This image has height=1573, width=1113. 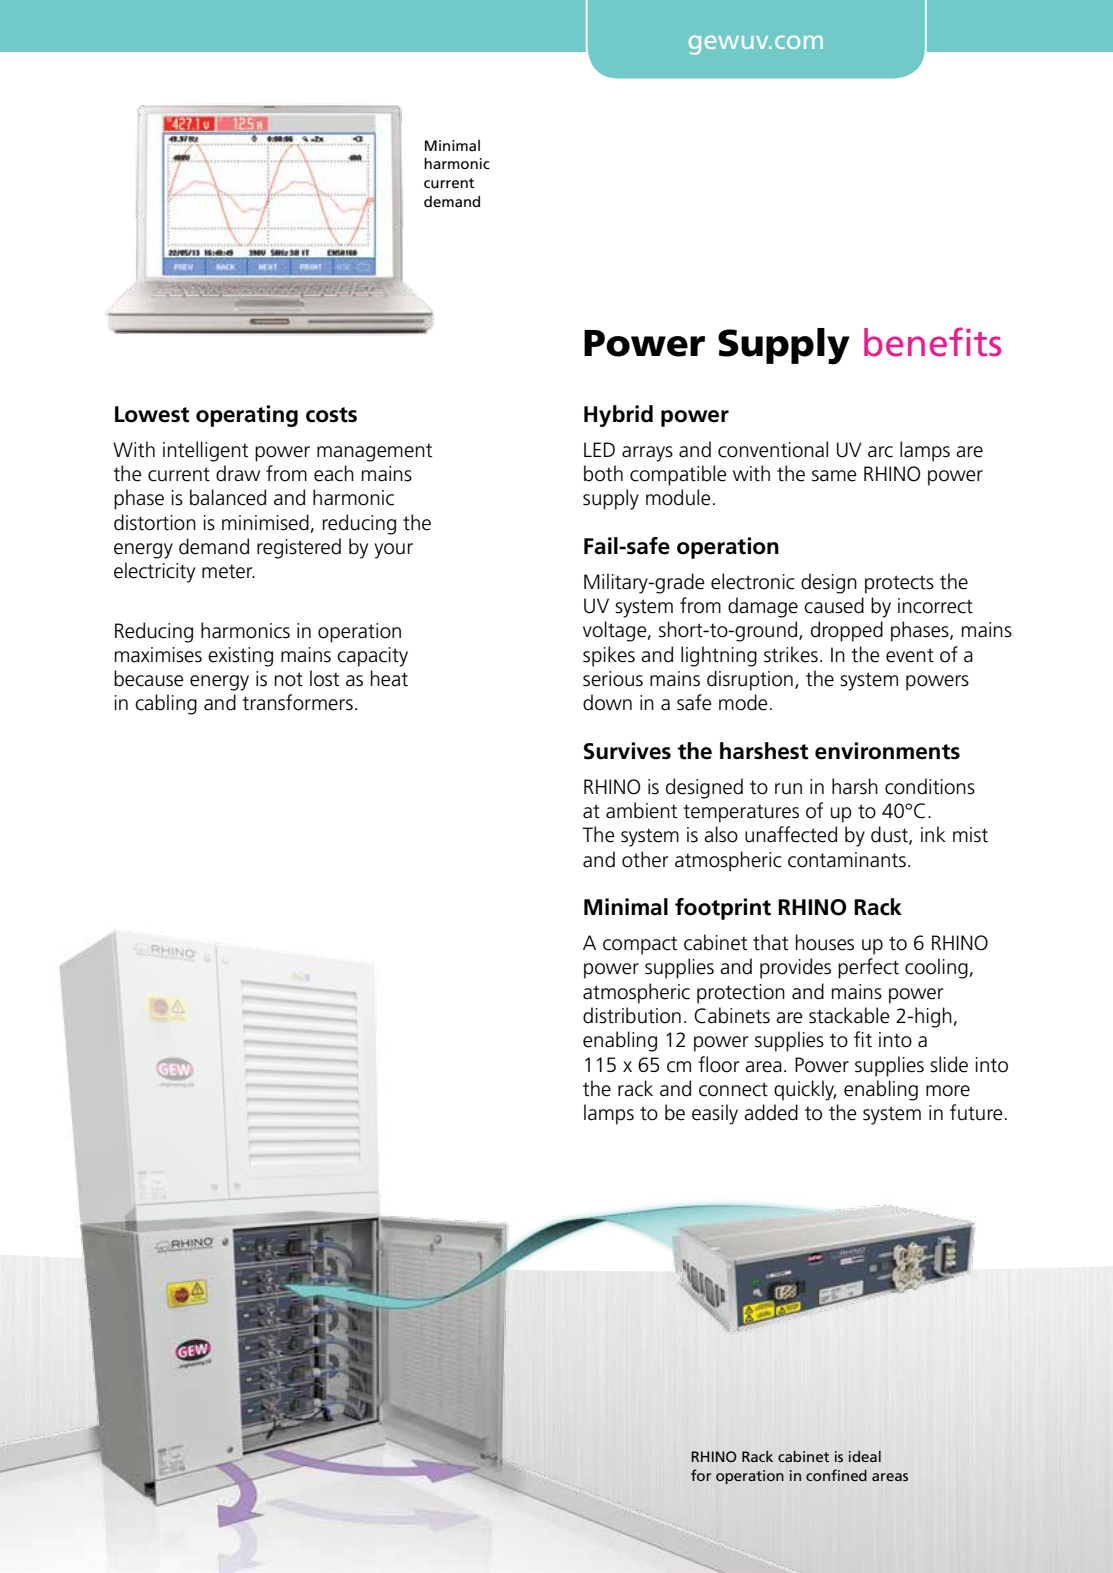 I want to click on distribution, so click(x=632, y=1015).
